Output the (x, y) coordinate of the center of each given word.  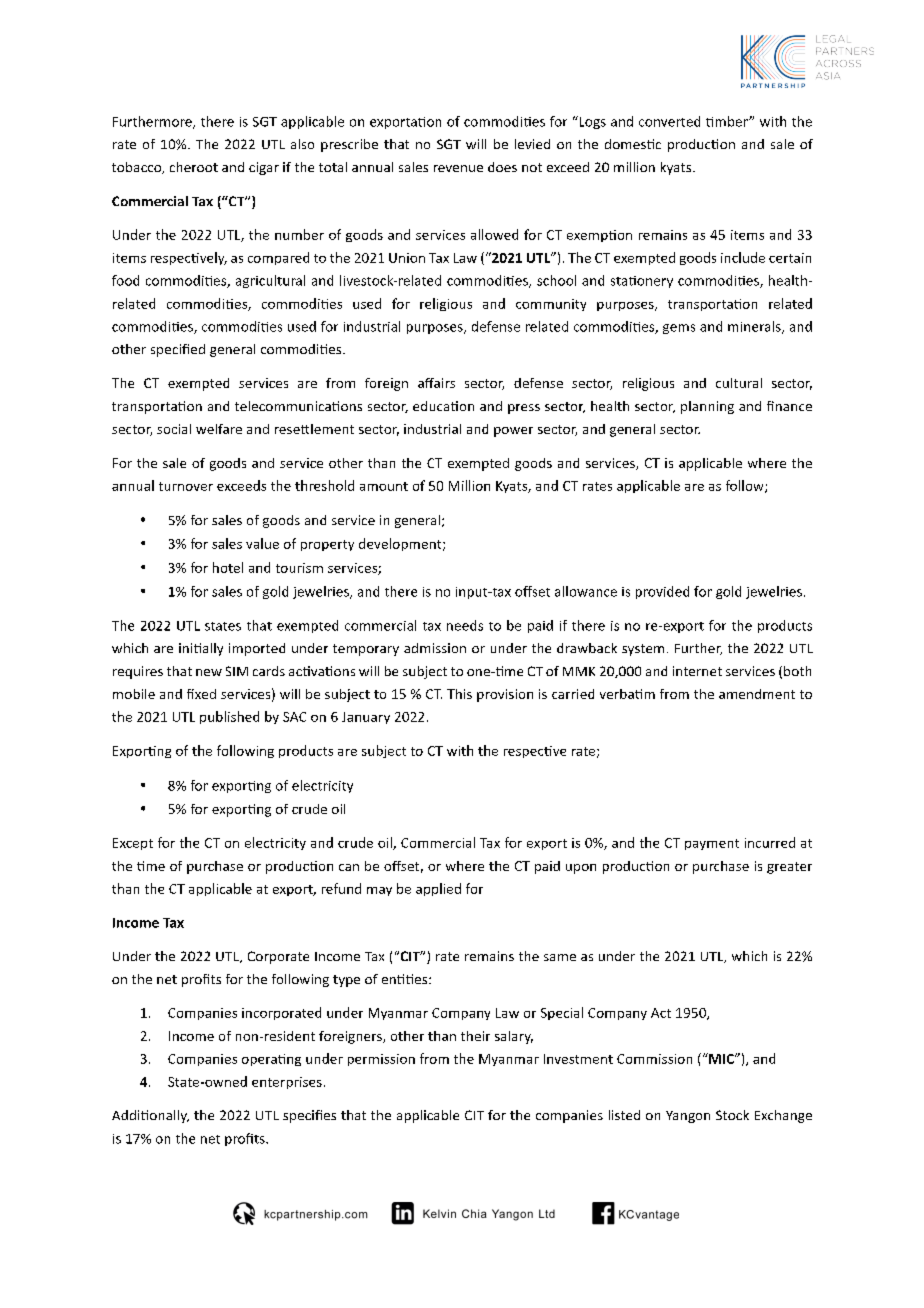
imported (257, 649)
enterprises (287, 1083)
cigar (264, 168)
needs (465, 625)
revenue (458, 168)
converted (669, 121)
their (475, 1036)
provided (662, 592)
